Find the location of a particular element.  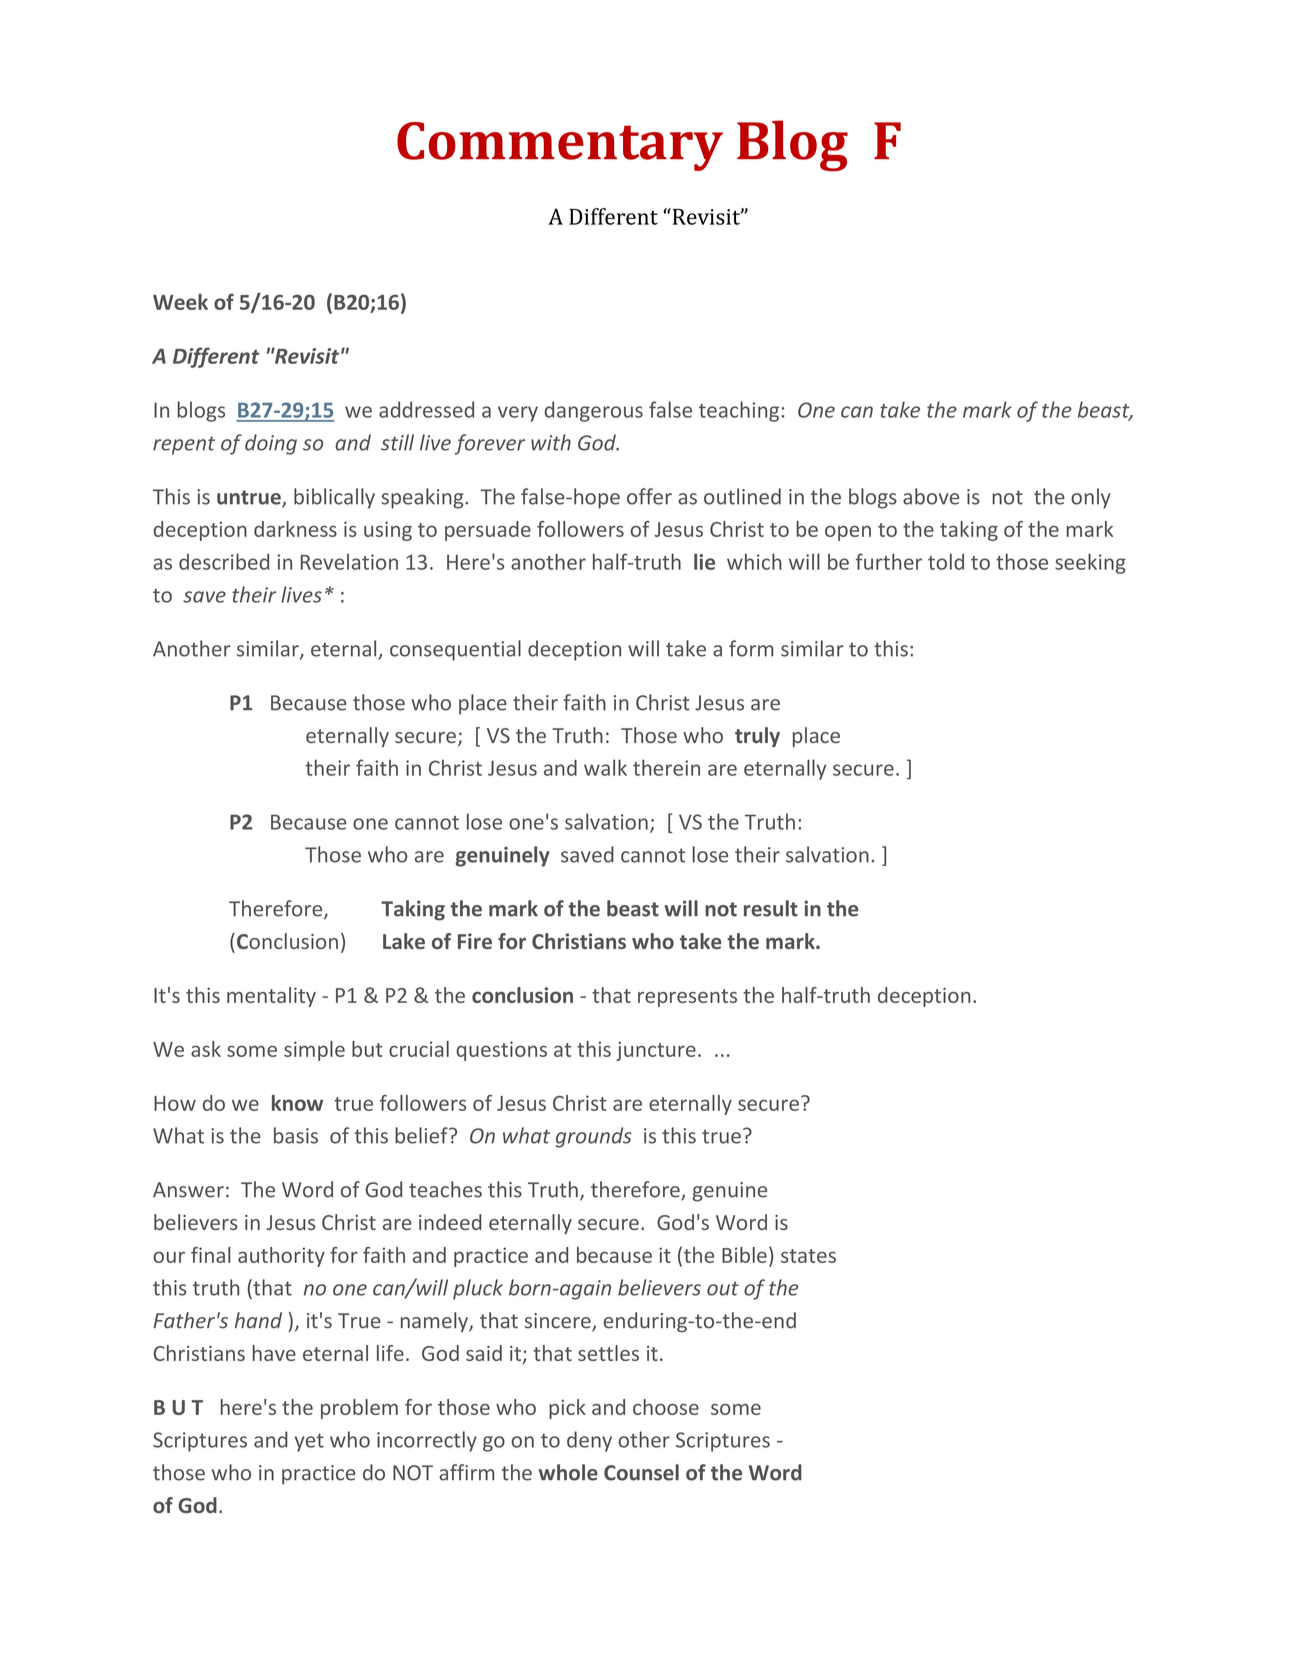

teaching is located at coordinates (739, 411).
